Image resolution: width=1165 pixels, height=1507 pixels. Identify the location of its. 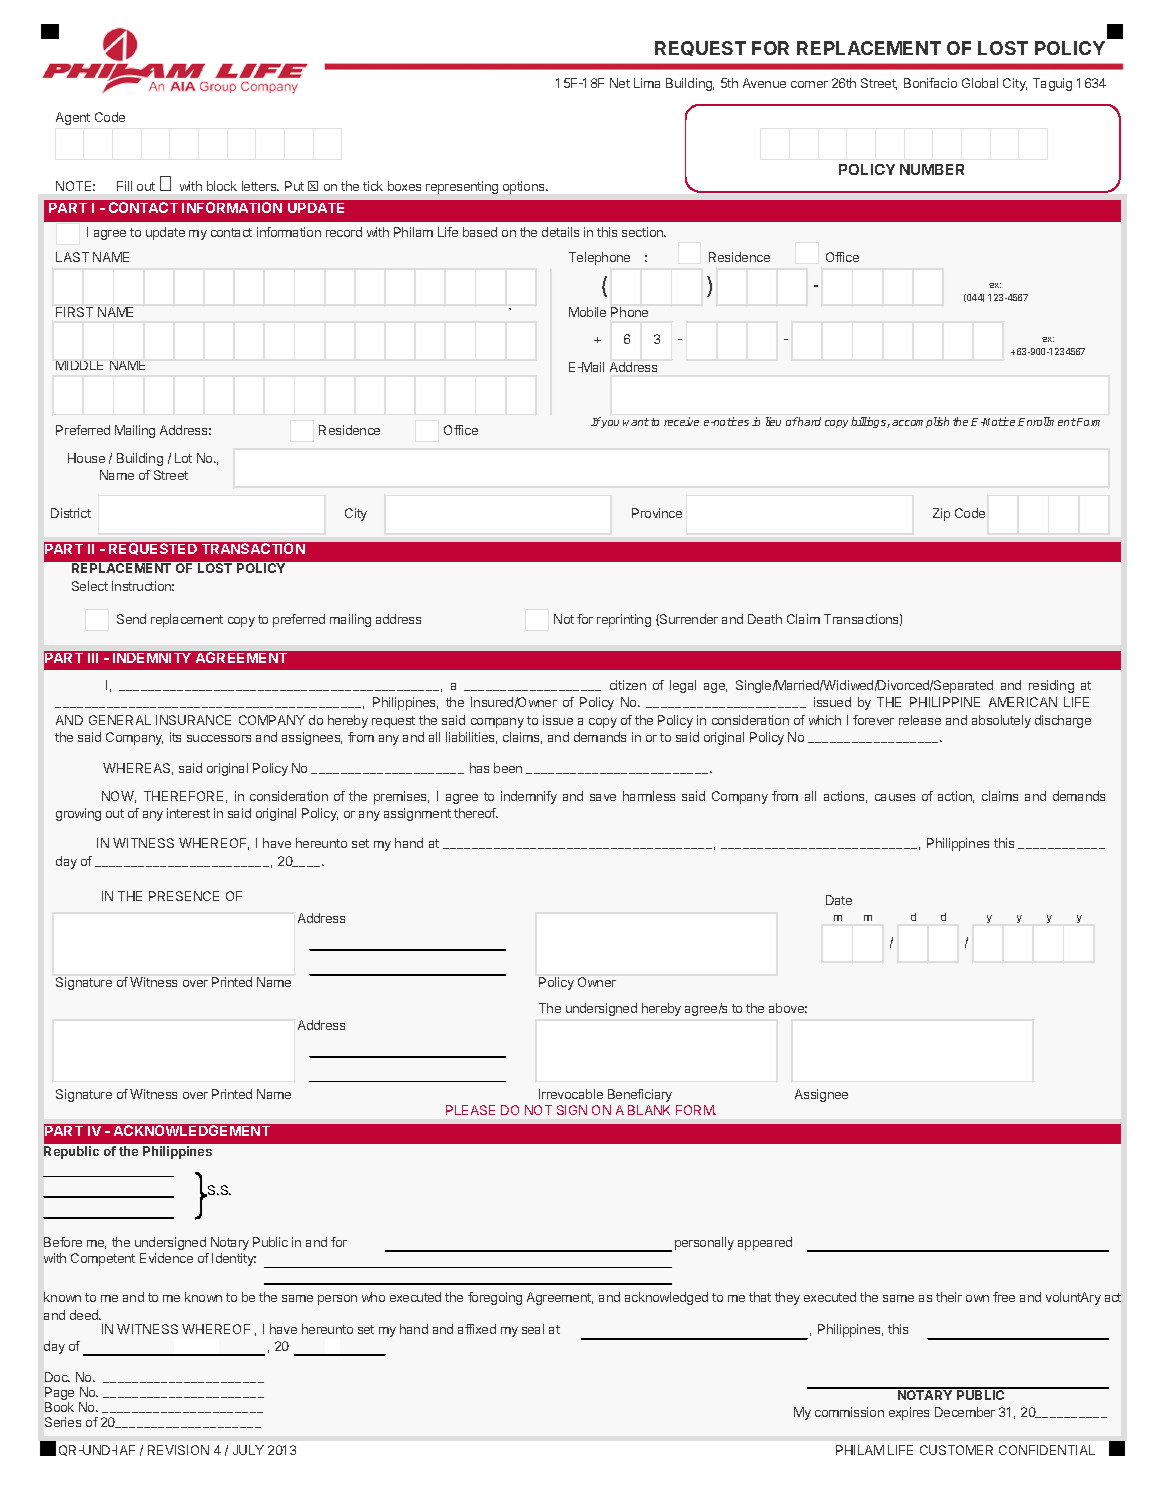
(175, 737).
